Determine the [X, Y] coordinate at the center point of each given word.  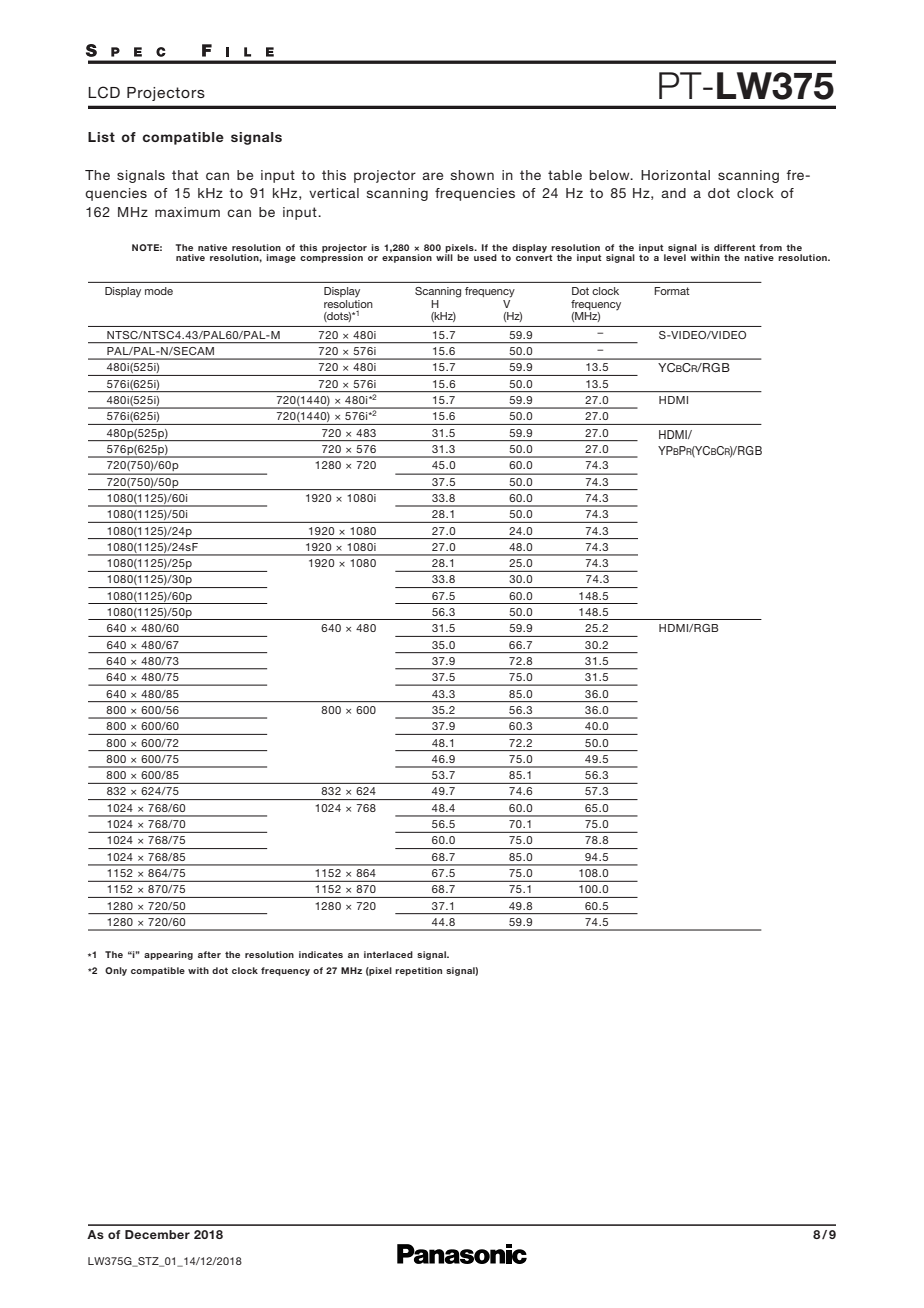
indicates [321, 954]
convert [534, 257]
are [432, 176]
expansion [407, 257]
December [157, 1234]
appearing [168, 955]
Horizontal [675, 175]
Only [116, 971]
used [485, 257]
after [209, 954]
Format [672, 291]
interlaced [388, 954]
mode [159, 291]
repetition [418, 971]
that [185, 175]
